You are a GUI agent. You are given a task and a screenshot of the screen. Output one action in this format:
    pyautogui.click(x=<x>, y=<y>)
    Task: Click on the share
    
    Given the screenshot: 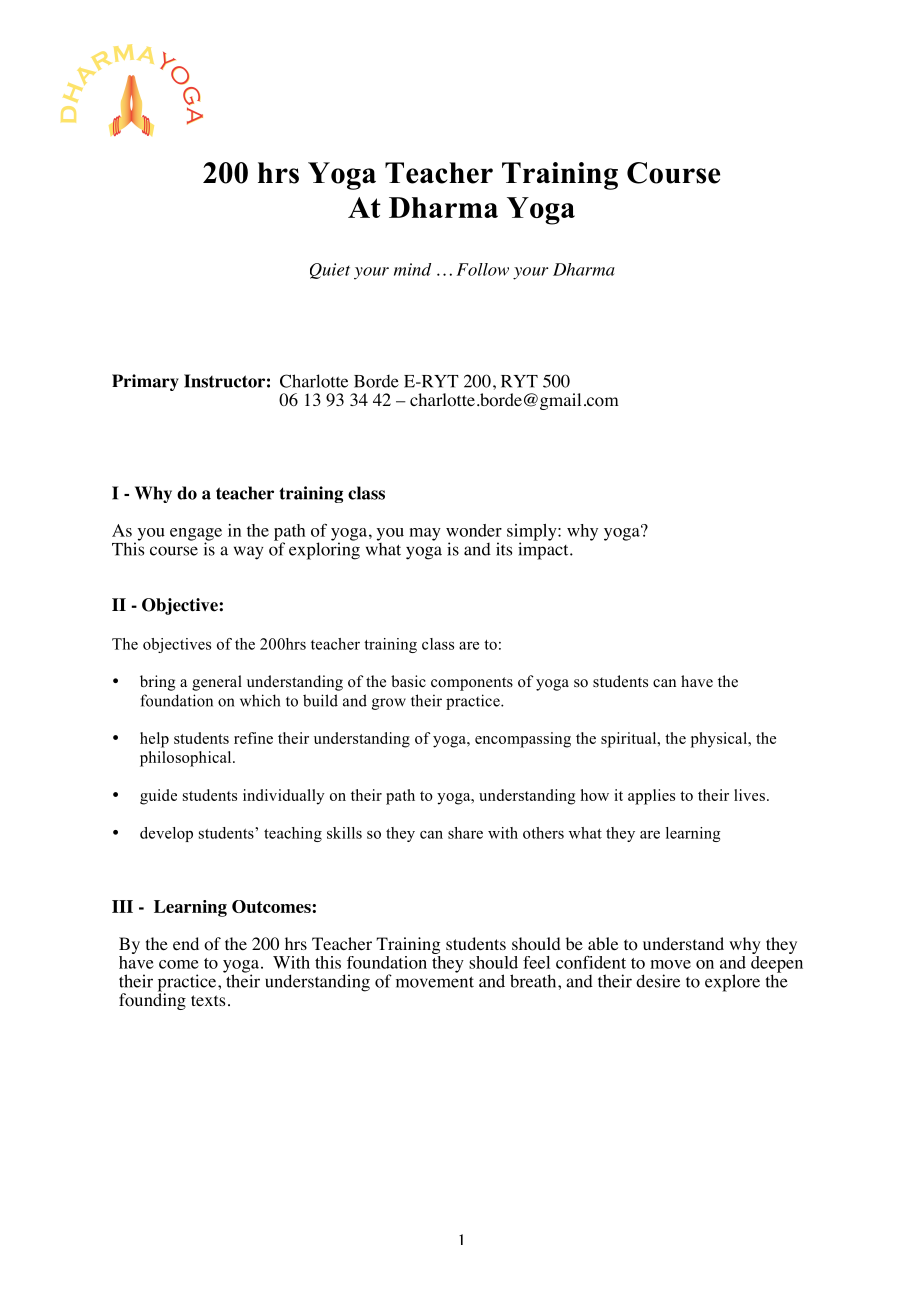 What is the action you would take?
    pyautogui.click(x=465, y=833)
